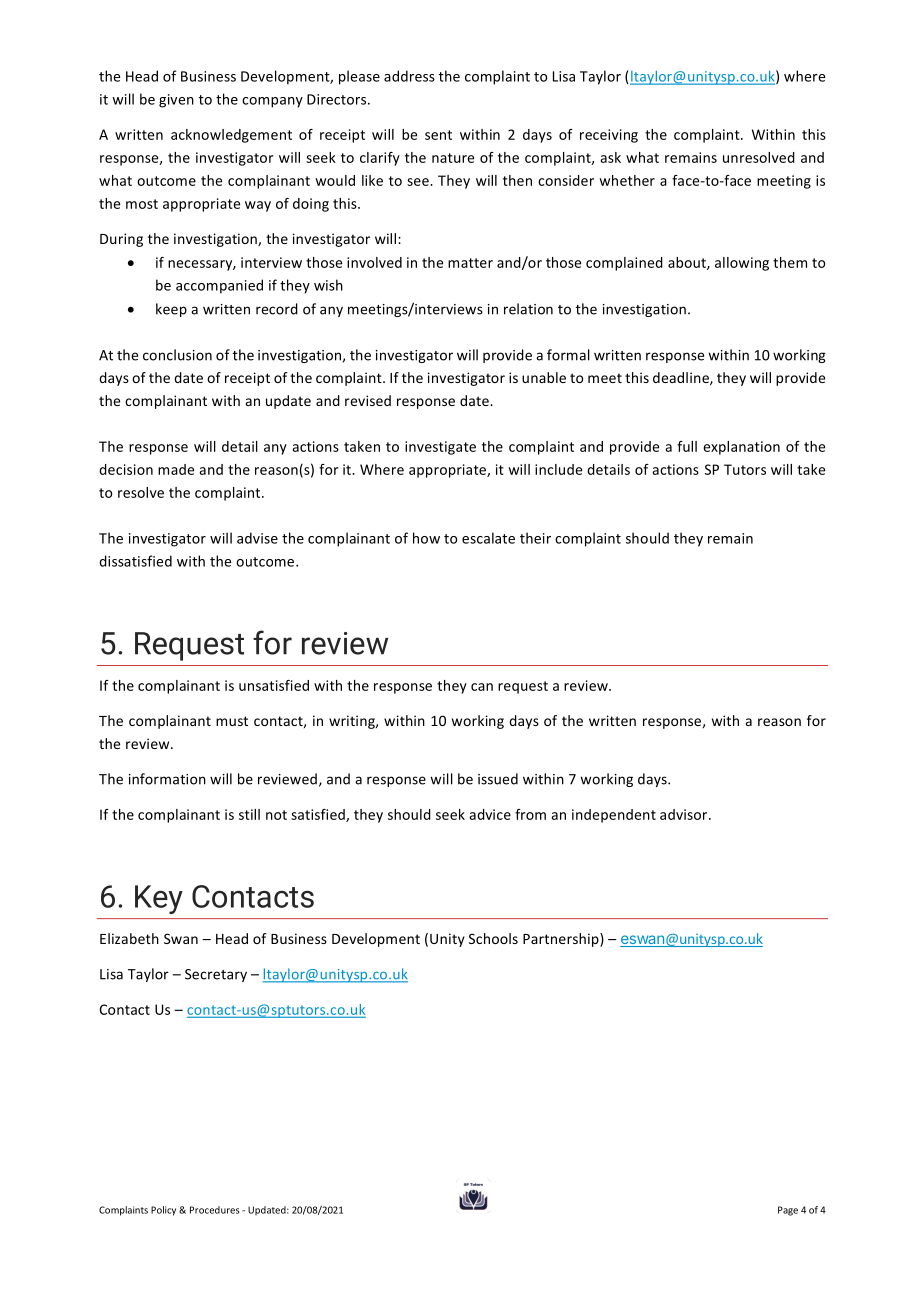 This screenshot has height=1308, width=924. I want to click on can, so click(482, 687).
